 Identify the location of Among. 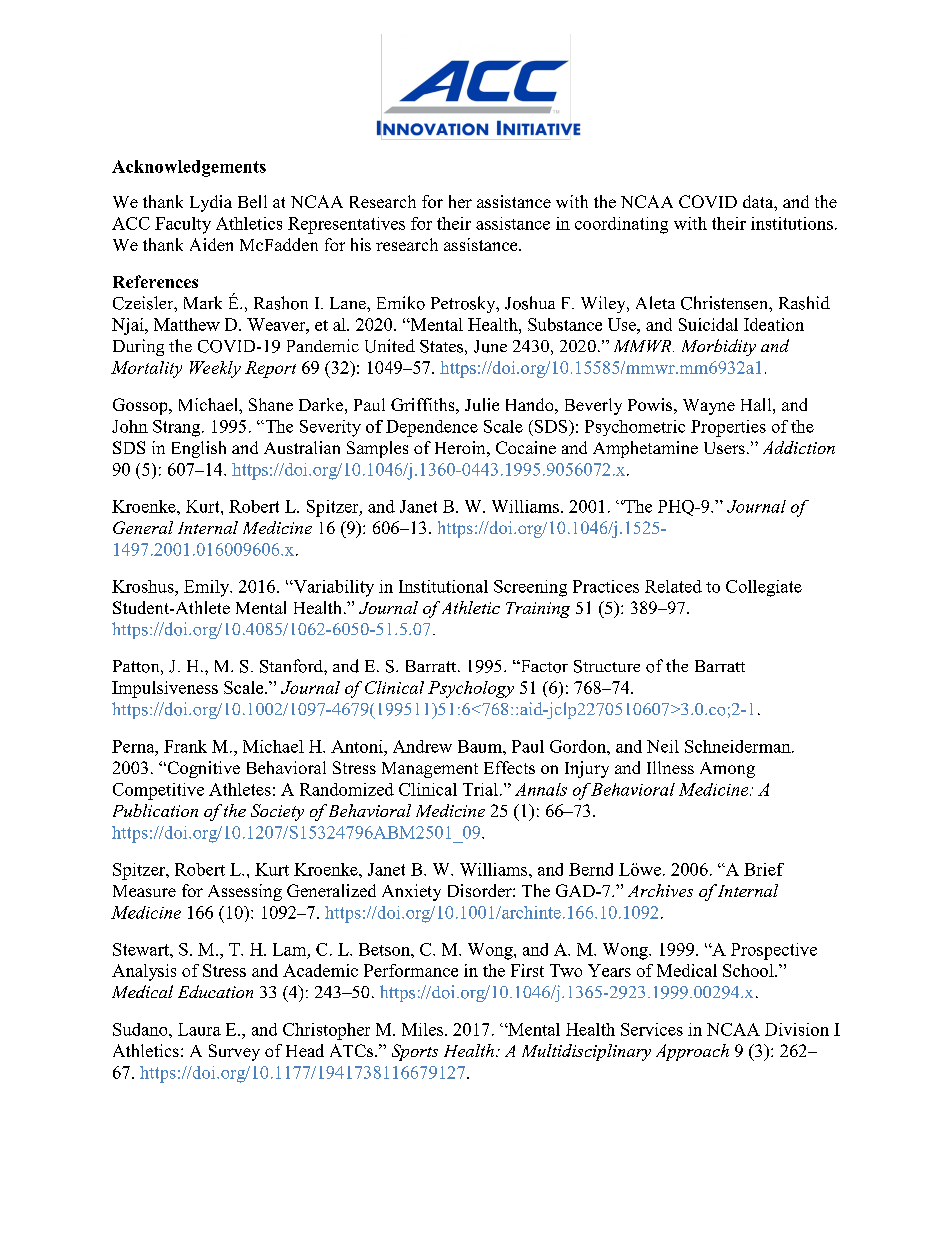
(727, 770).
